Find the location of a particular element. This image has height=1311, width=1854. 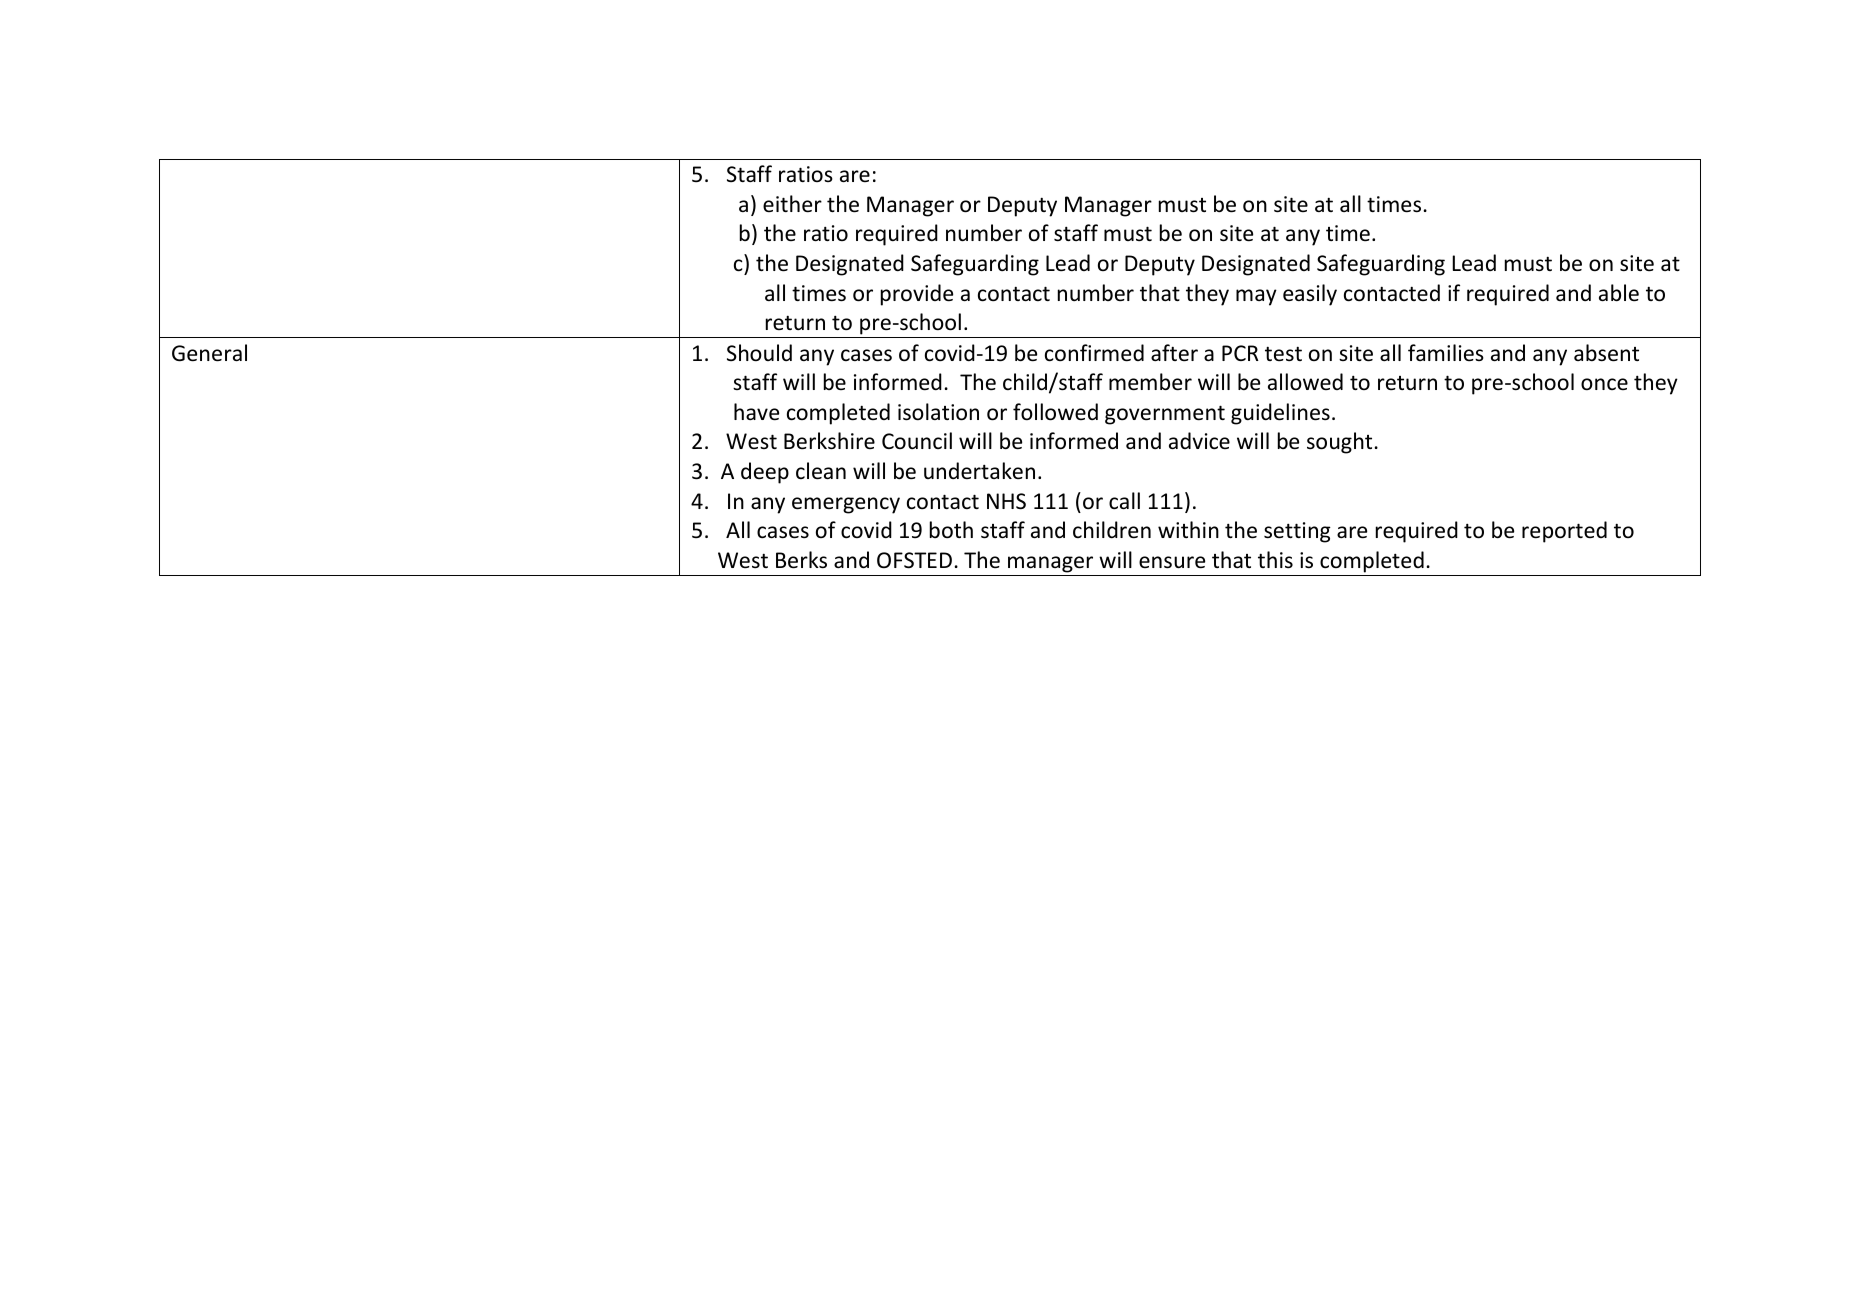

provide is located at coordinates (917, 295).
